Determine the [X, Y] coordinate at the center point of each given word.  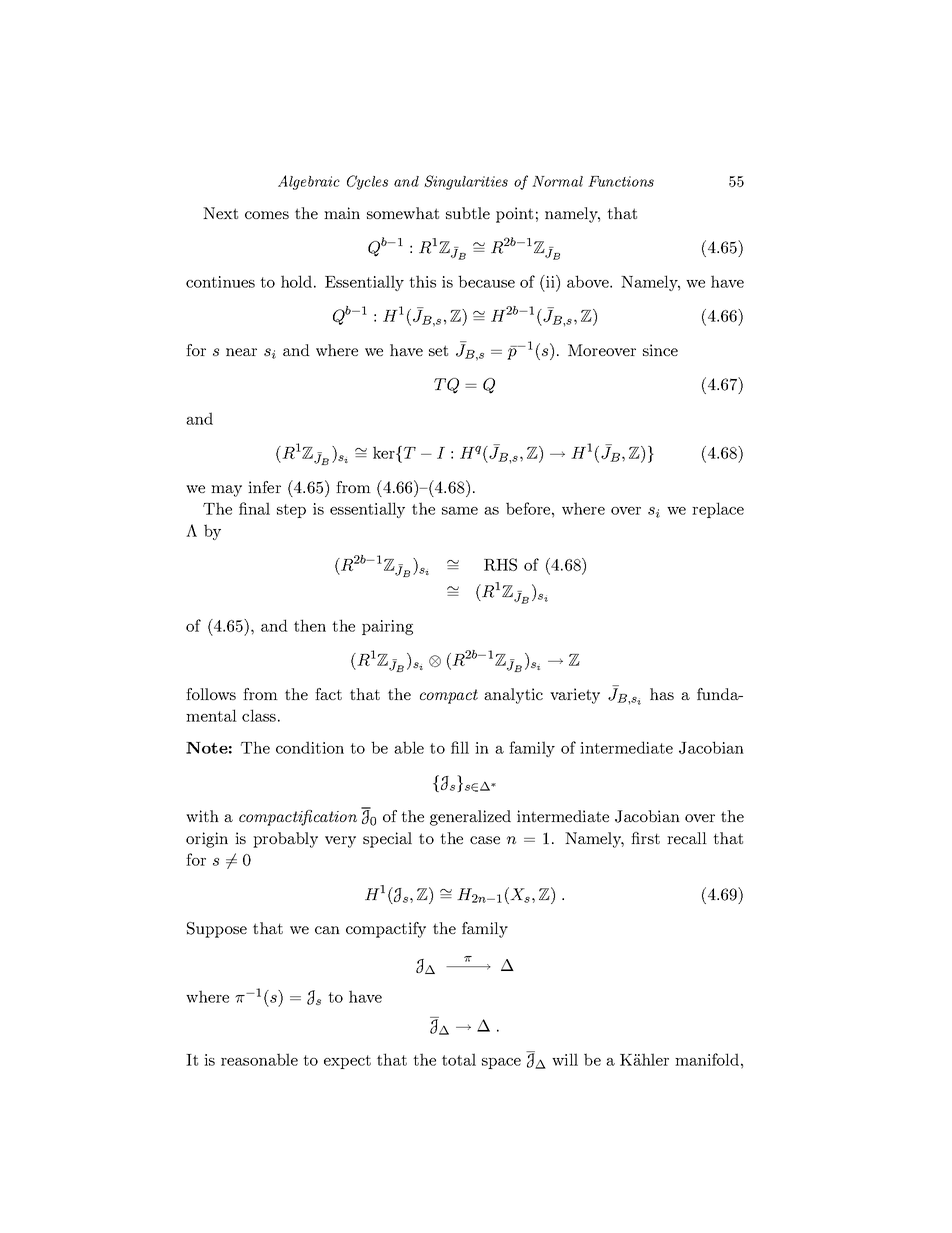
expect [347, 1062]
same [460, 511]
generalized [470, 818]
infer [264, 487]
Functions [621, 181]
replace [718, 510]
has [662, 694]
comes [267, 215]
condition [310, 747]
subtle [468, 213]
